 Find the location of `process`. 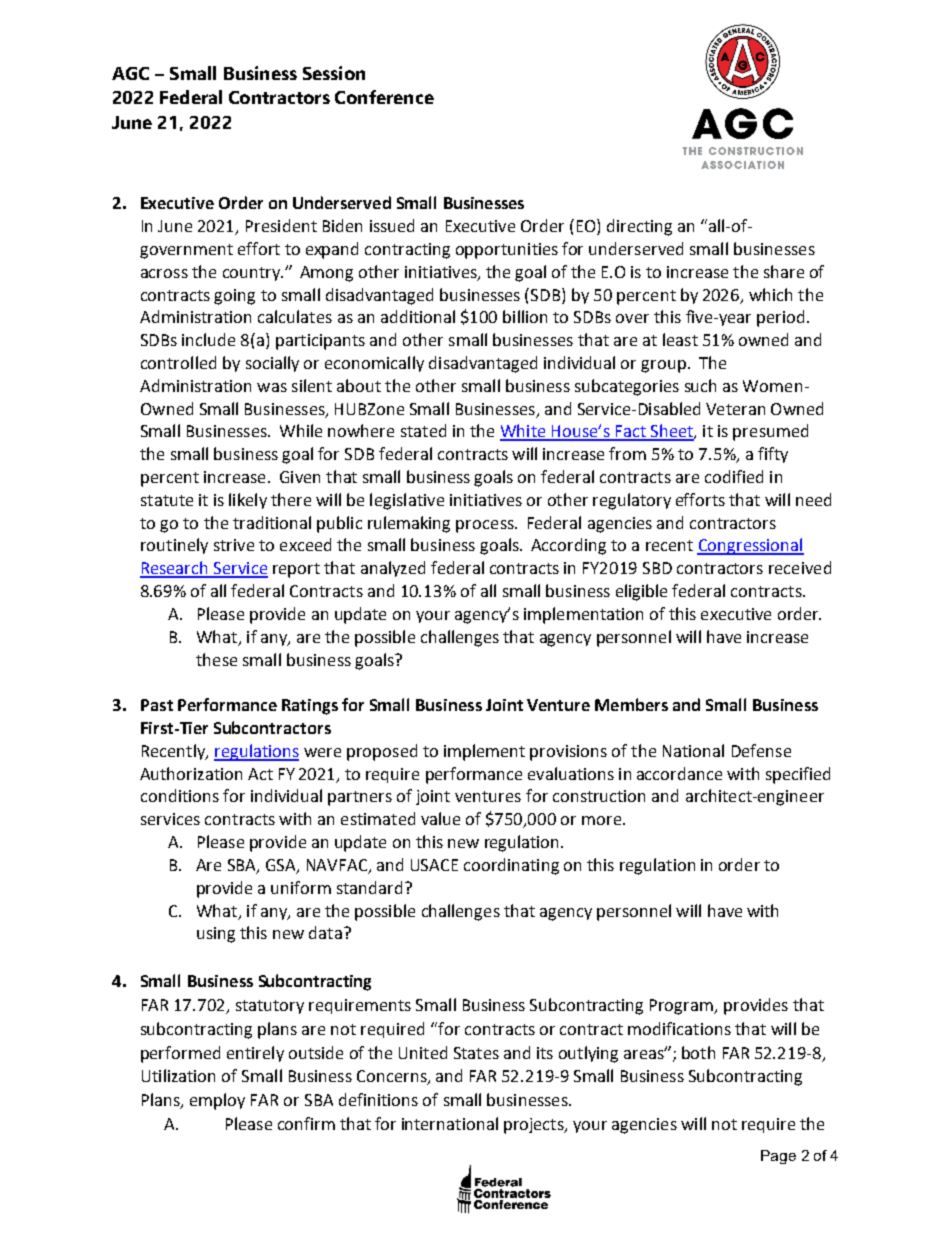

process is located at coordinates (486, 526).
